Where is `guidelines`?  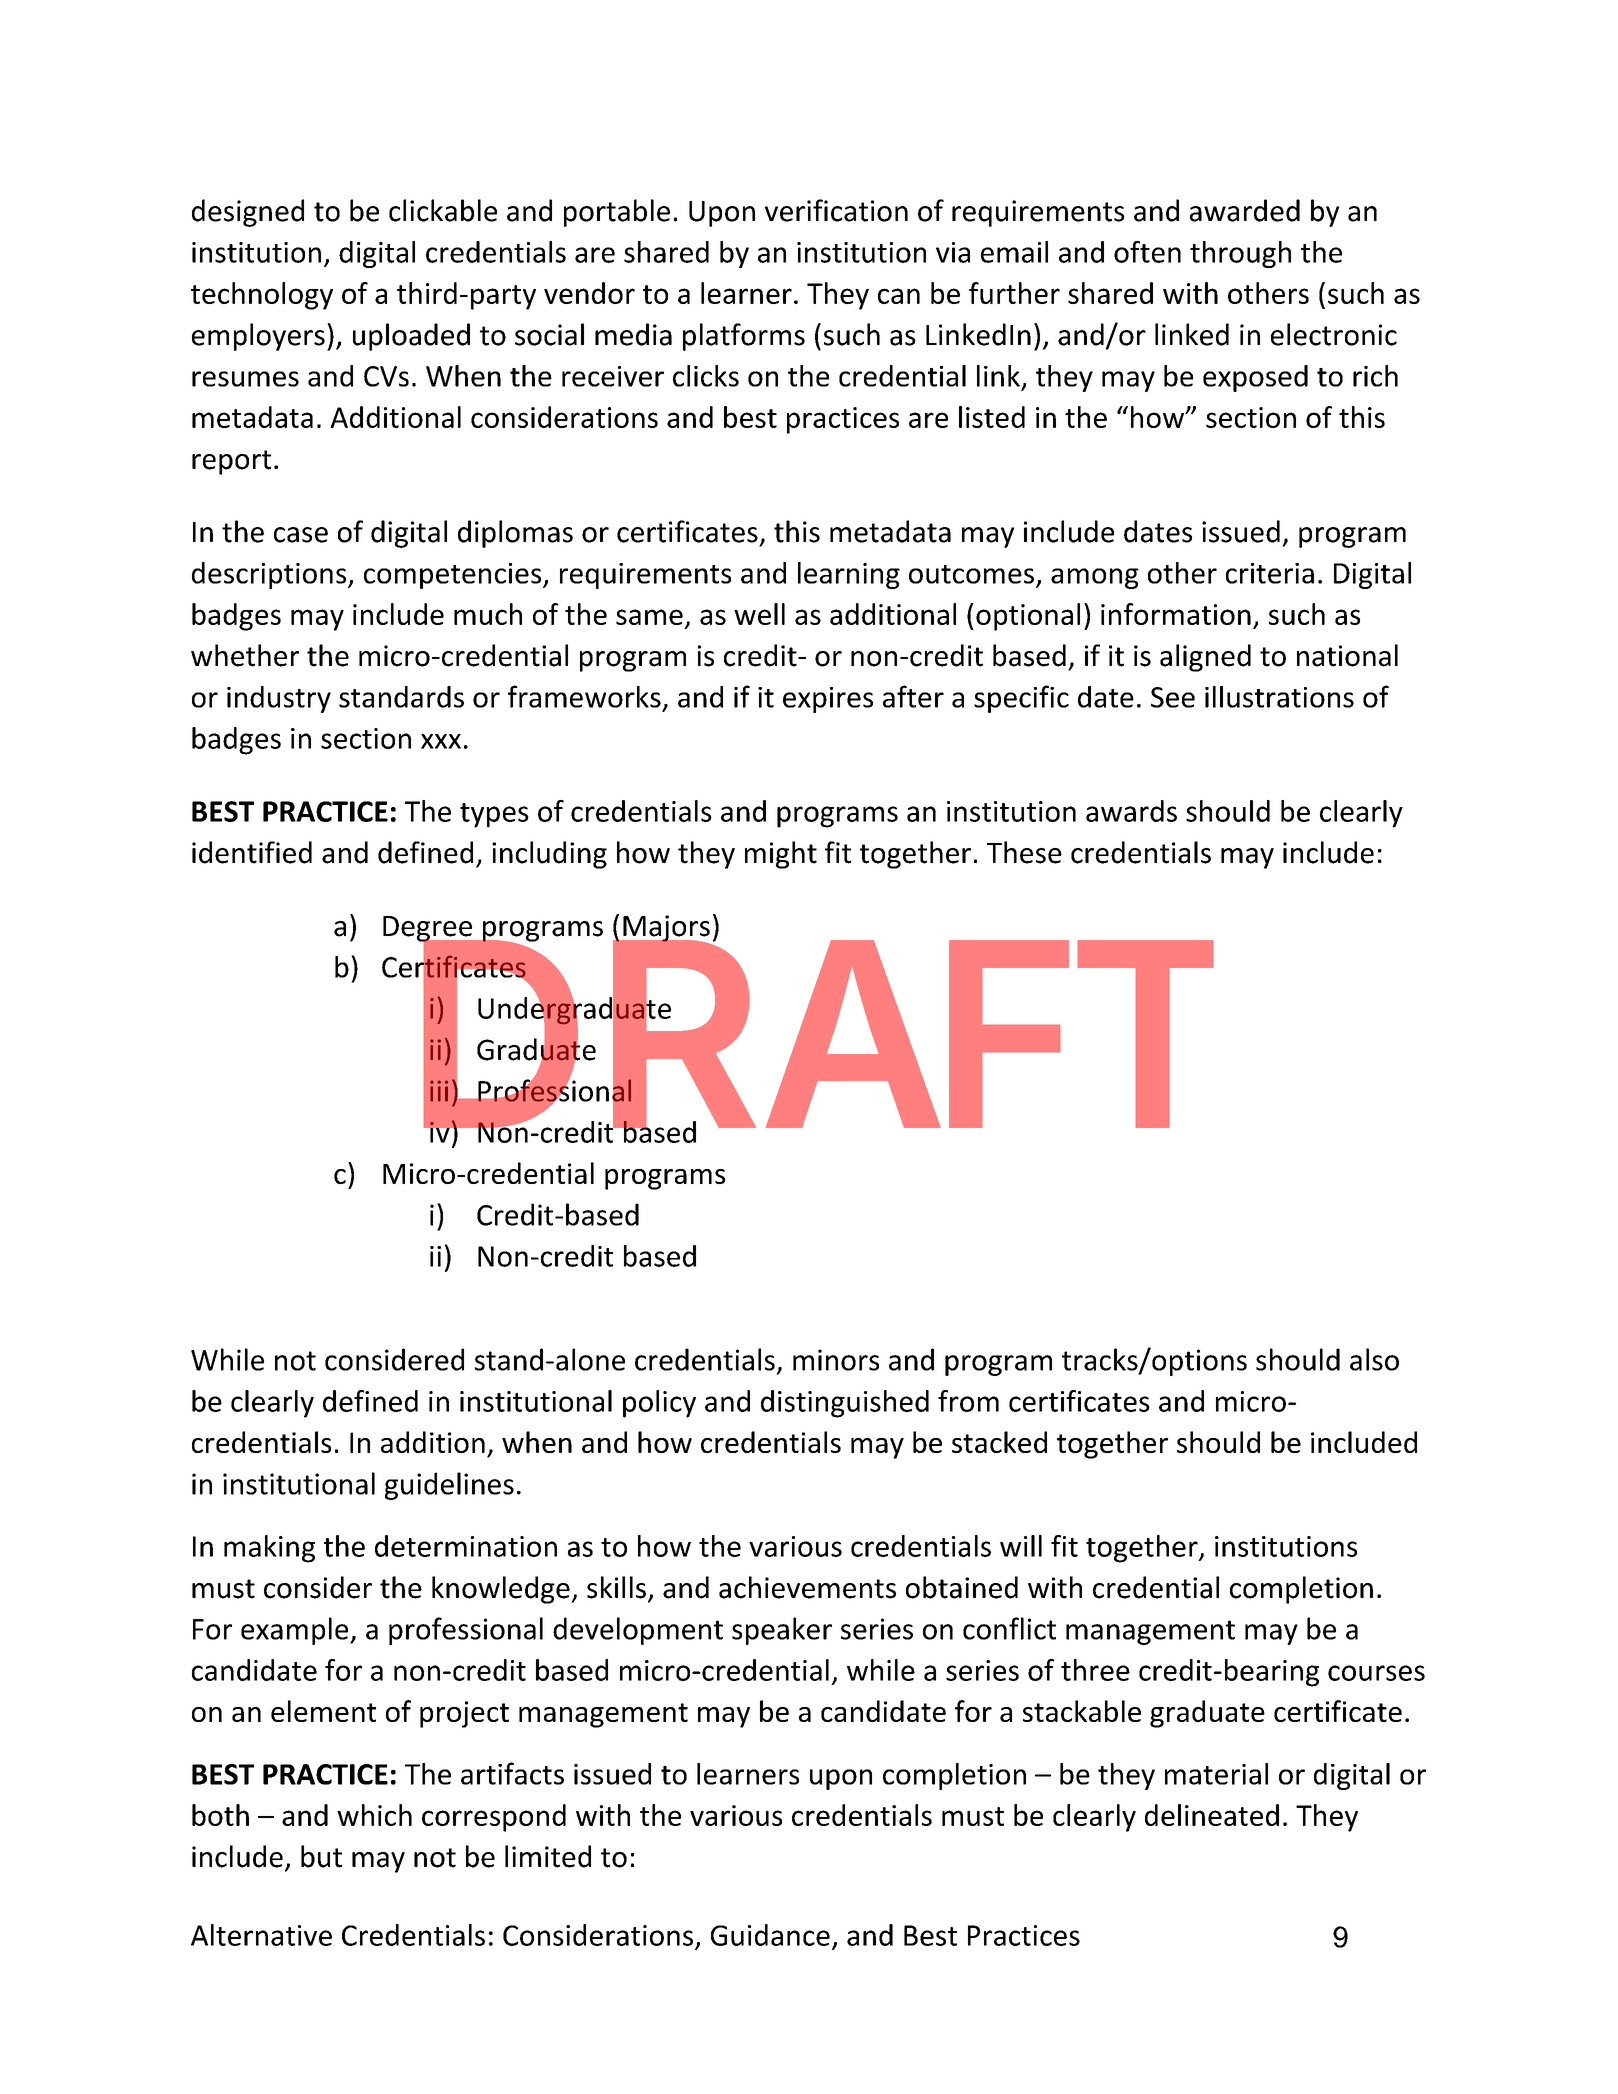 guidelines is located at coordinates (449, 1486).
